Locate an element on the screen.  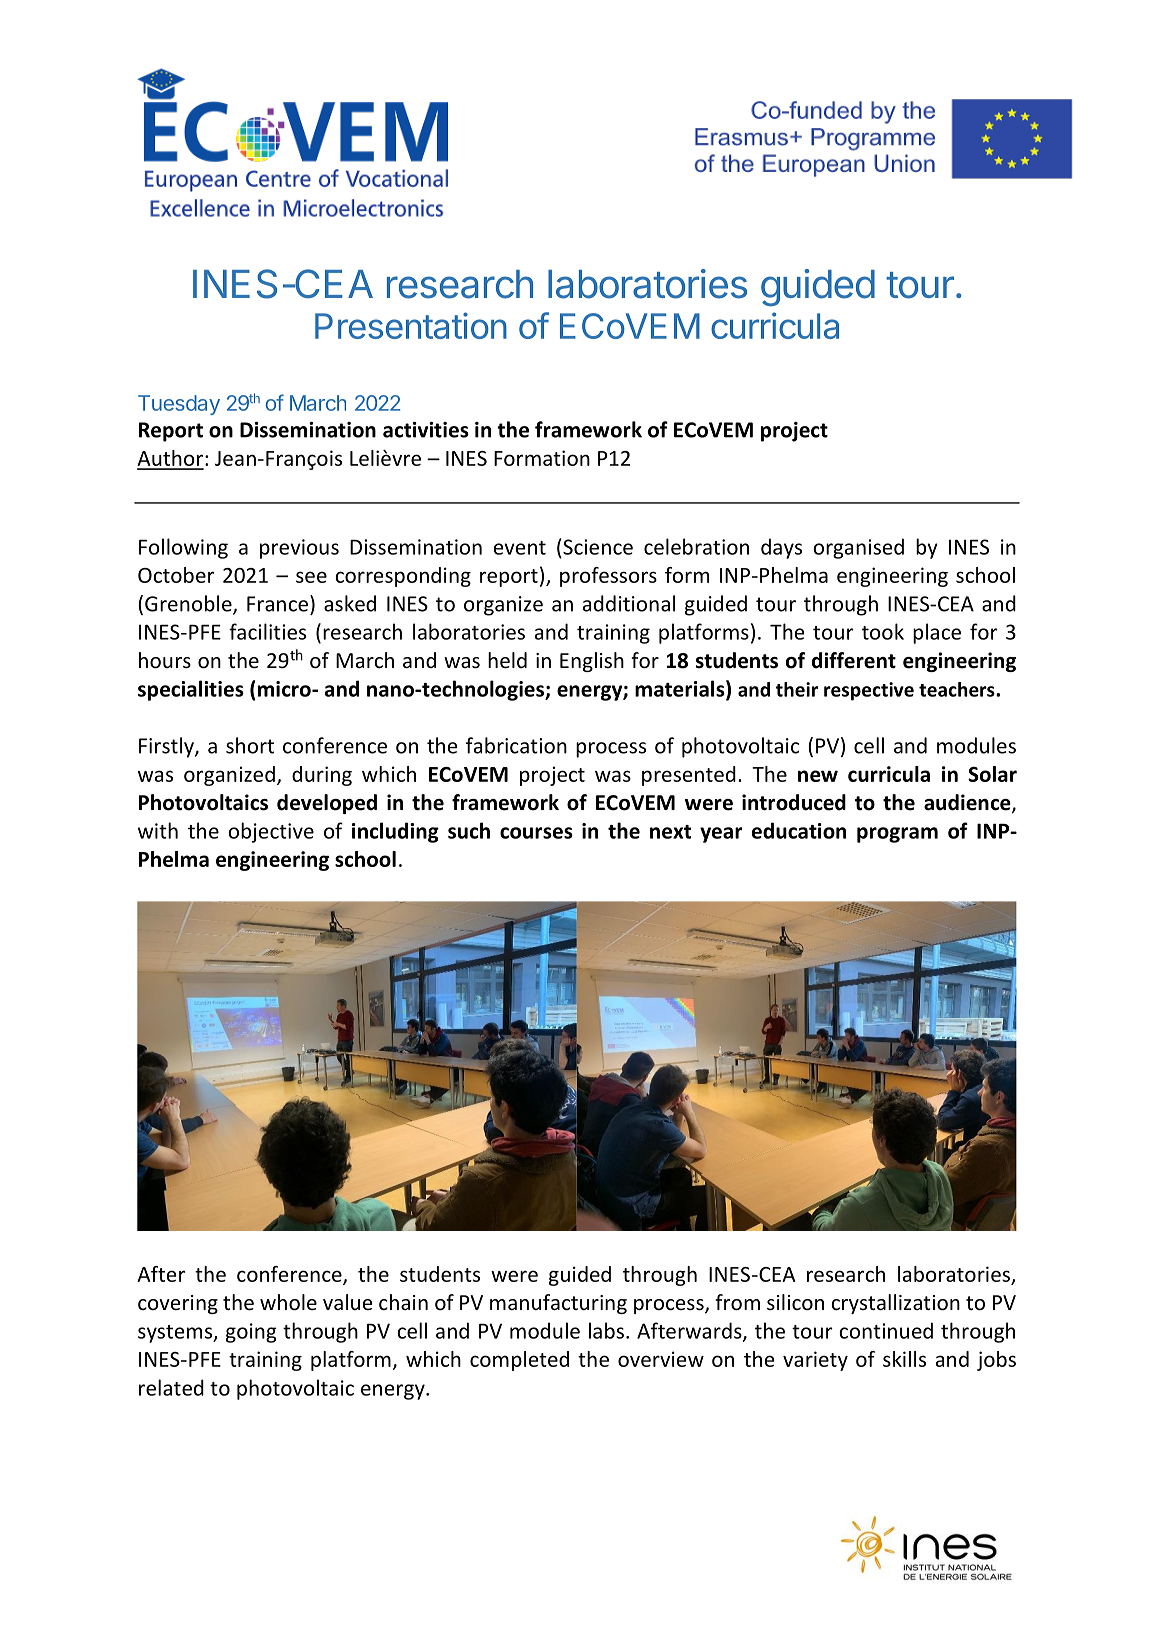
Tuesday is located at coordinates (179, 405).
